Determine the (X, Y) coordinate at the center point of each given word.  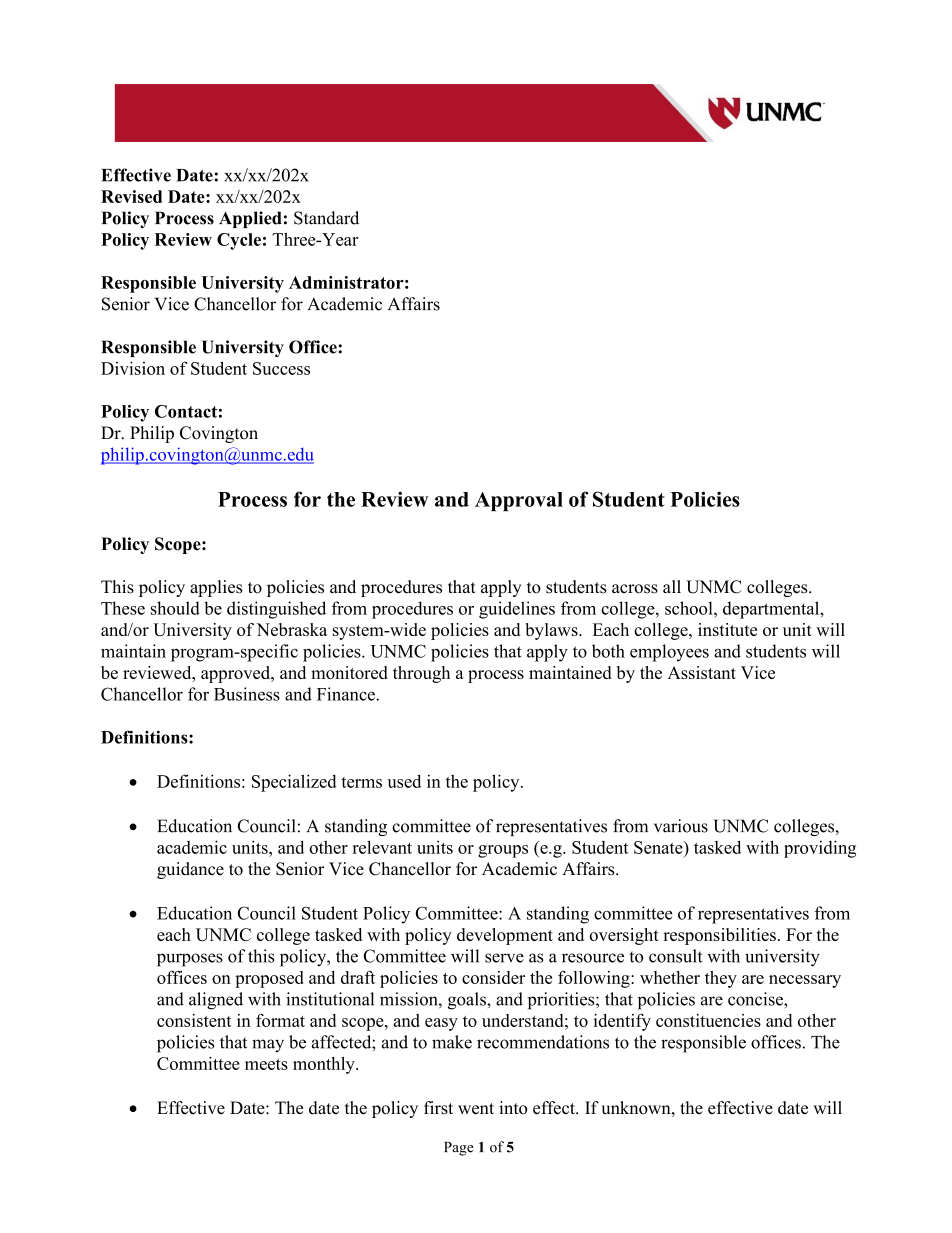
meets (266, 1064)
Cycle (239, 241)
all (672, 586)
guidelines (517, 610)
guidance (190, 870)
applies (216, 588)
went (476, 1109)
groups (503, 851)
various (681, 826)
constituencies (708, 1020)
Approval (519, 501)
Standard (326, 218)
